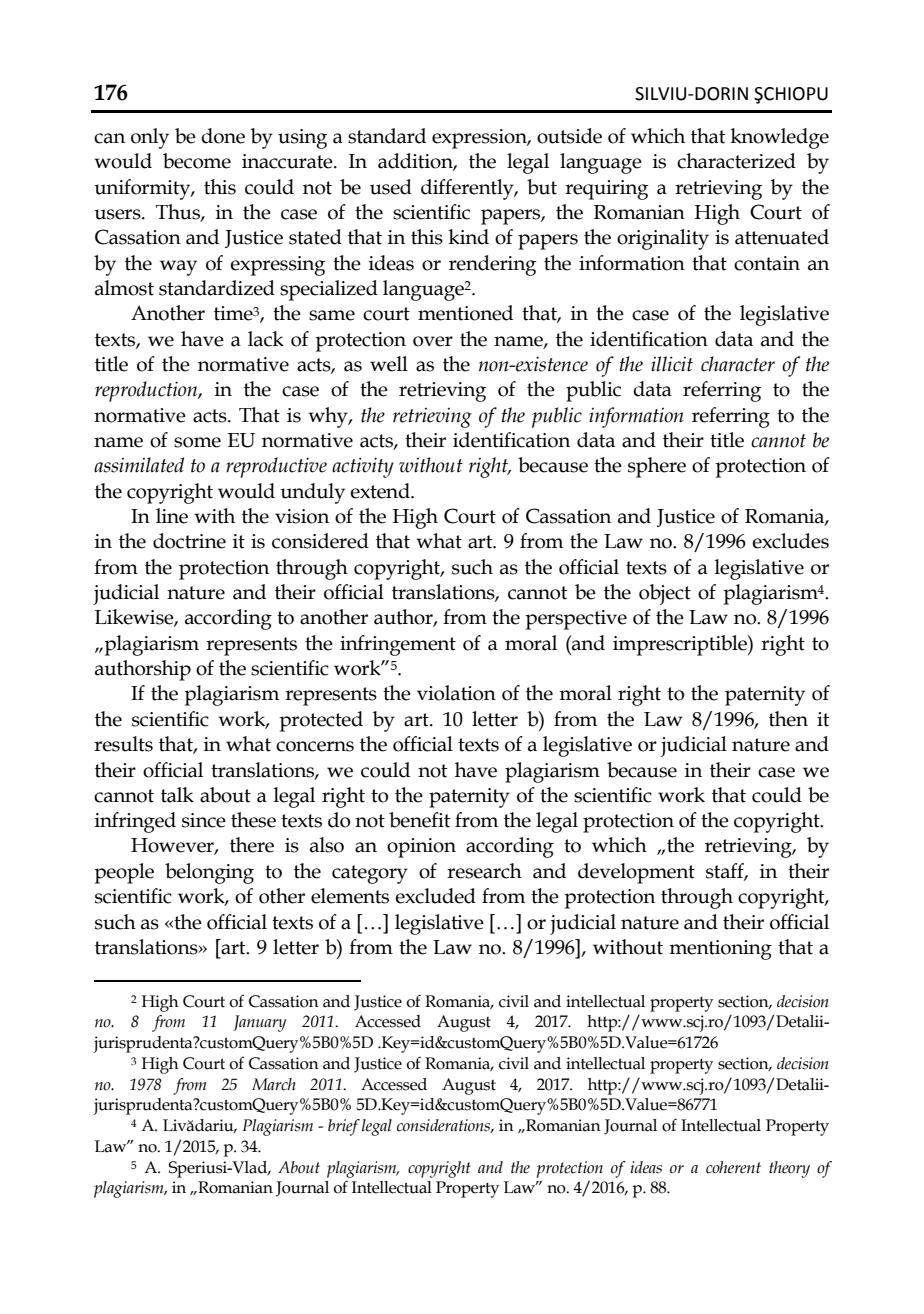 This document has width=924, height=1314. Describe the element at coordinates (391, 187) in the document. I see `used` at that location.
